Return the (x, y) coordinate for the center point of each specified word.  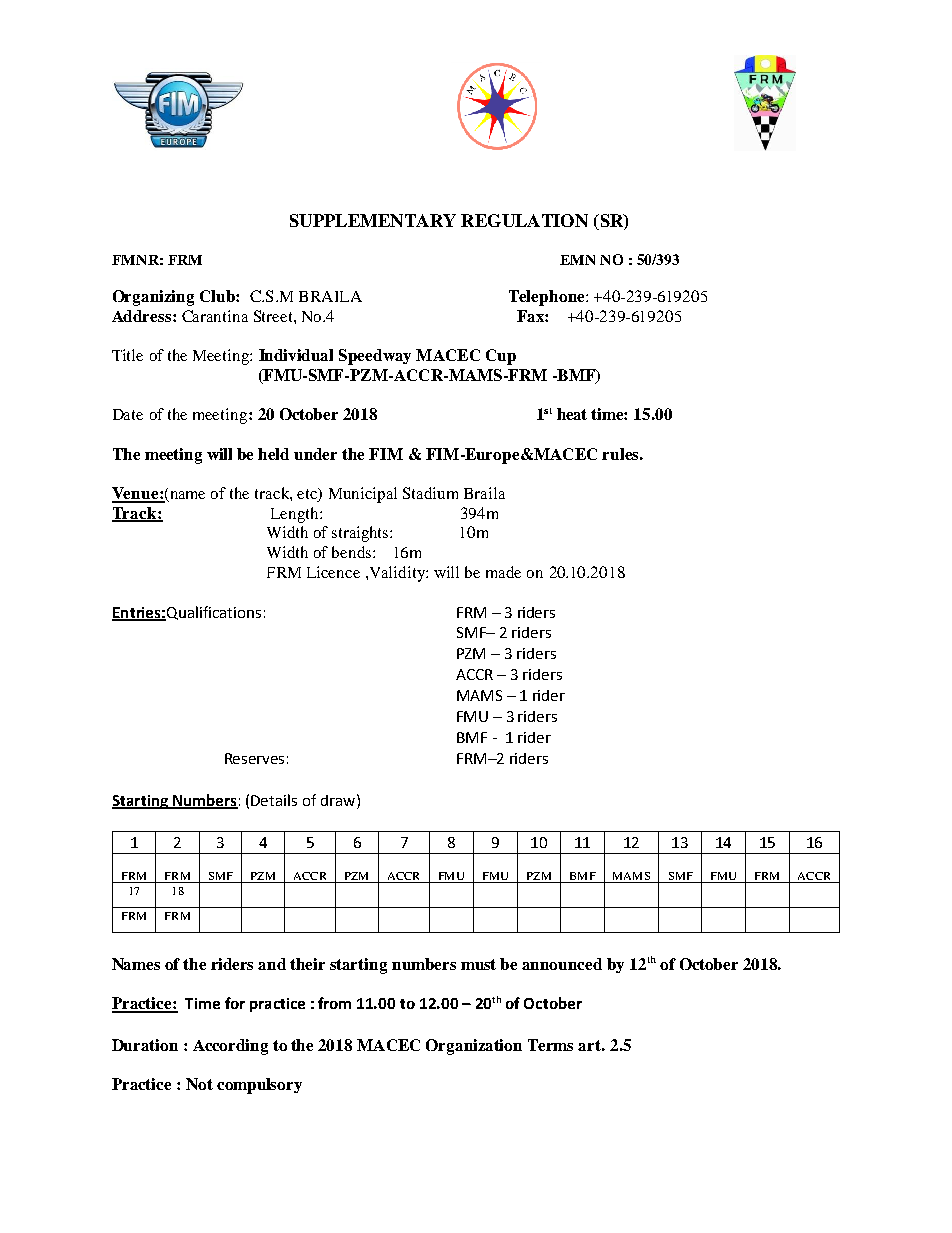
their (307, 964)
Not (199, 1084)
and (272, 964)
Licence (333, 572)
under (315, 454)
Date (128, 414)
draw (339, 800)
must (478, 964)
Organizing (153, 298)
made (503, 572)
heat (572, 414)
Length (296, 515)
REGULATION (524, 220)
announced (562, 964)
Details (274, 800)
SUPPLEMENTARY (373, 220)
